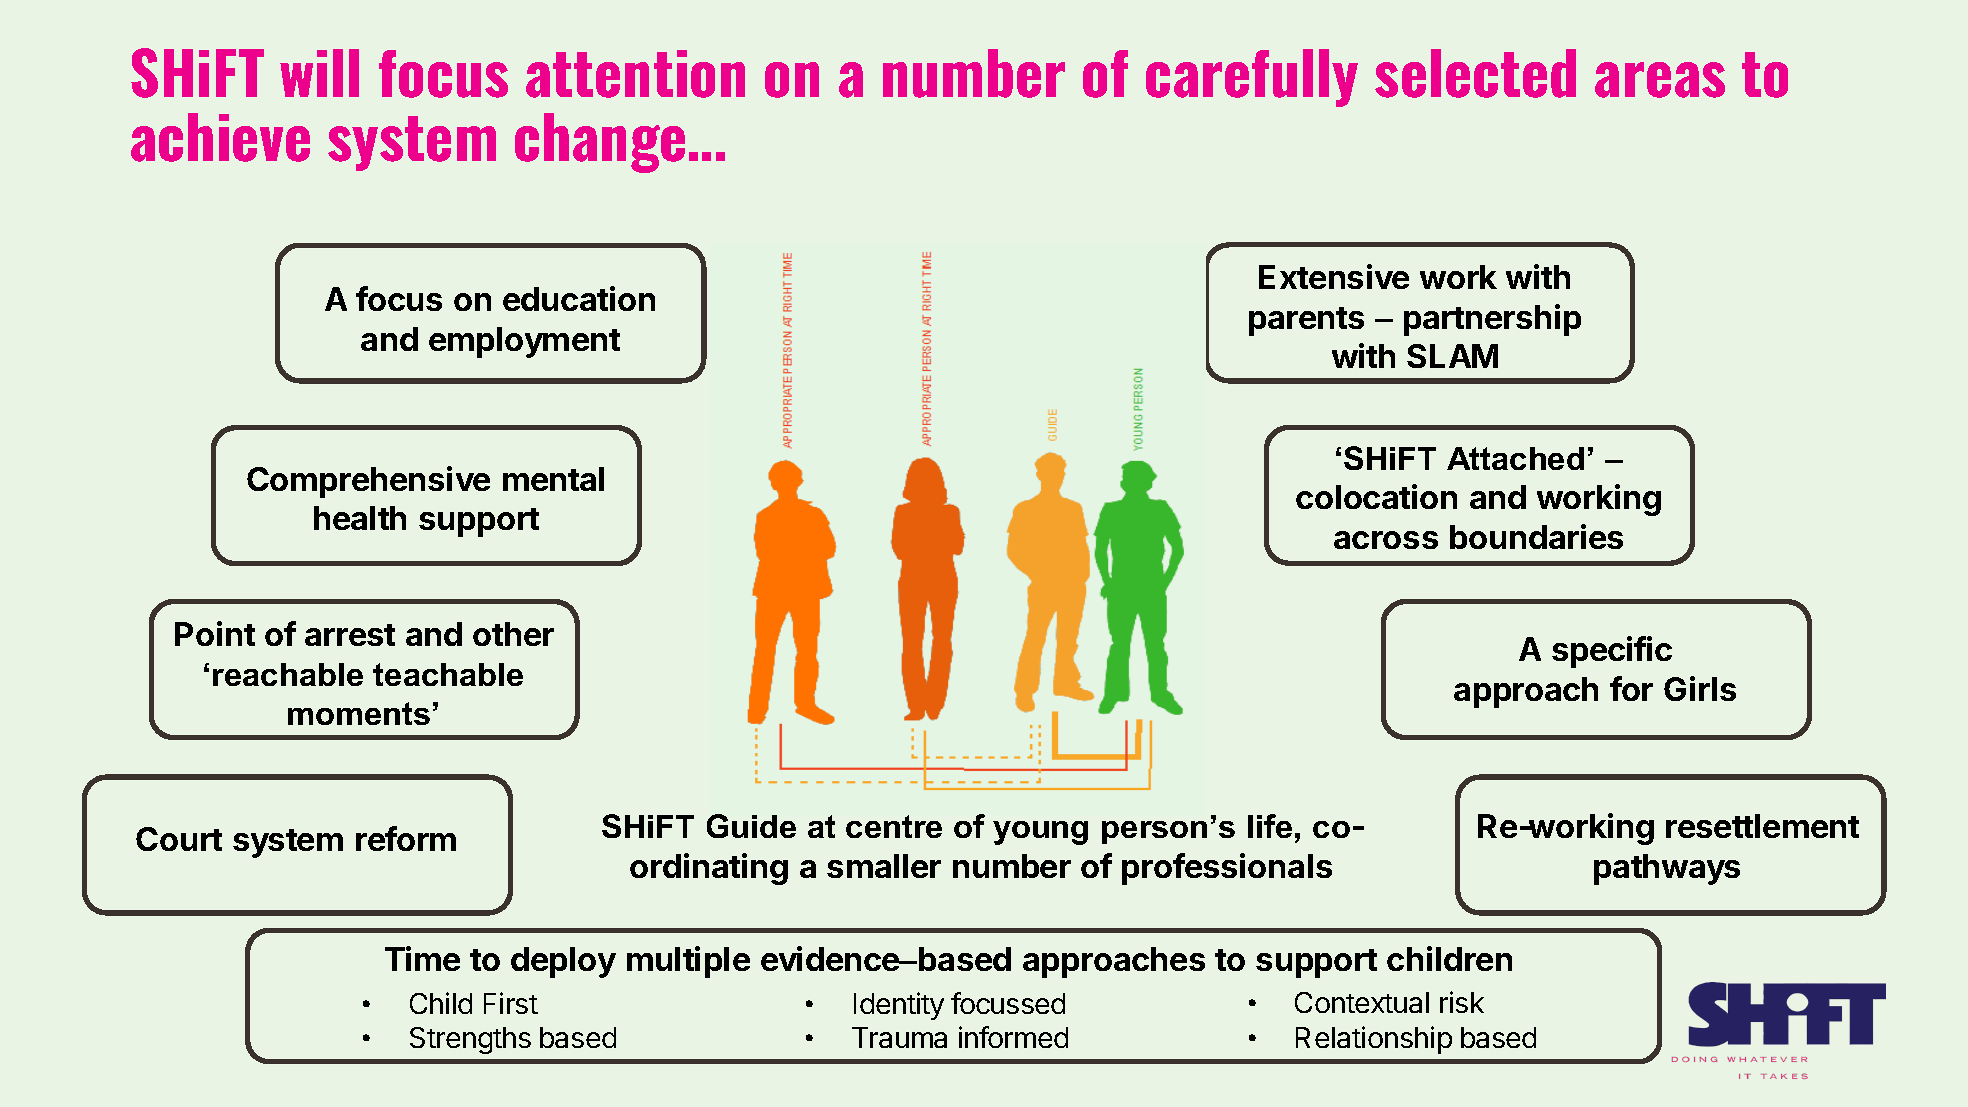  I want to click on carefully, so click(1252, 78).
